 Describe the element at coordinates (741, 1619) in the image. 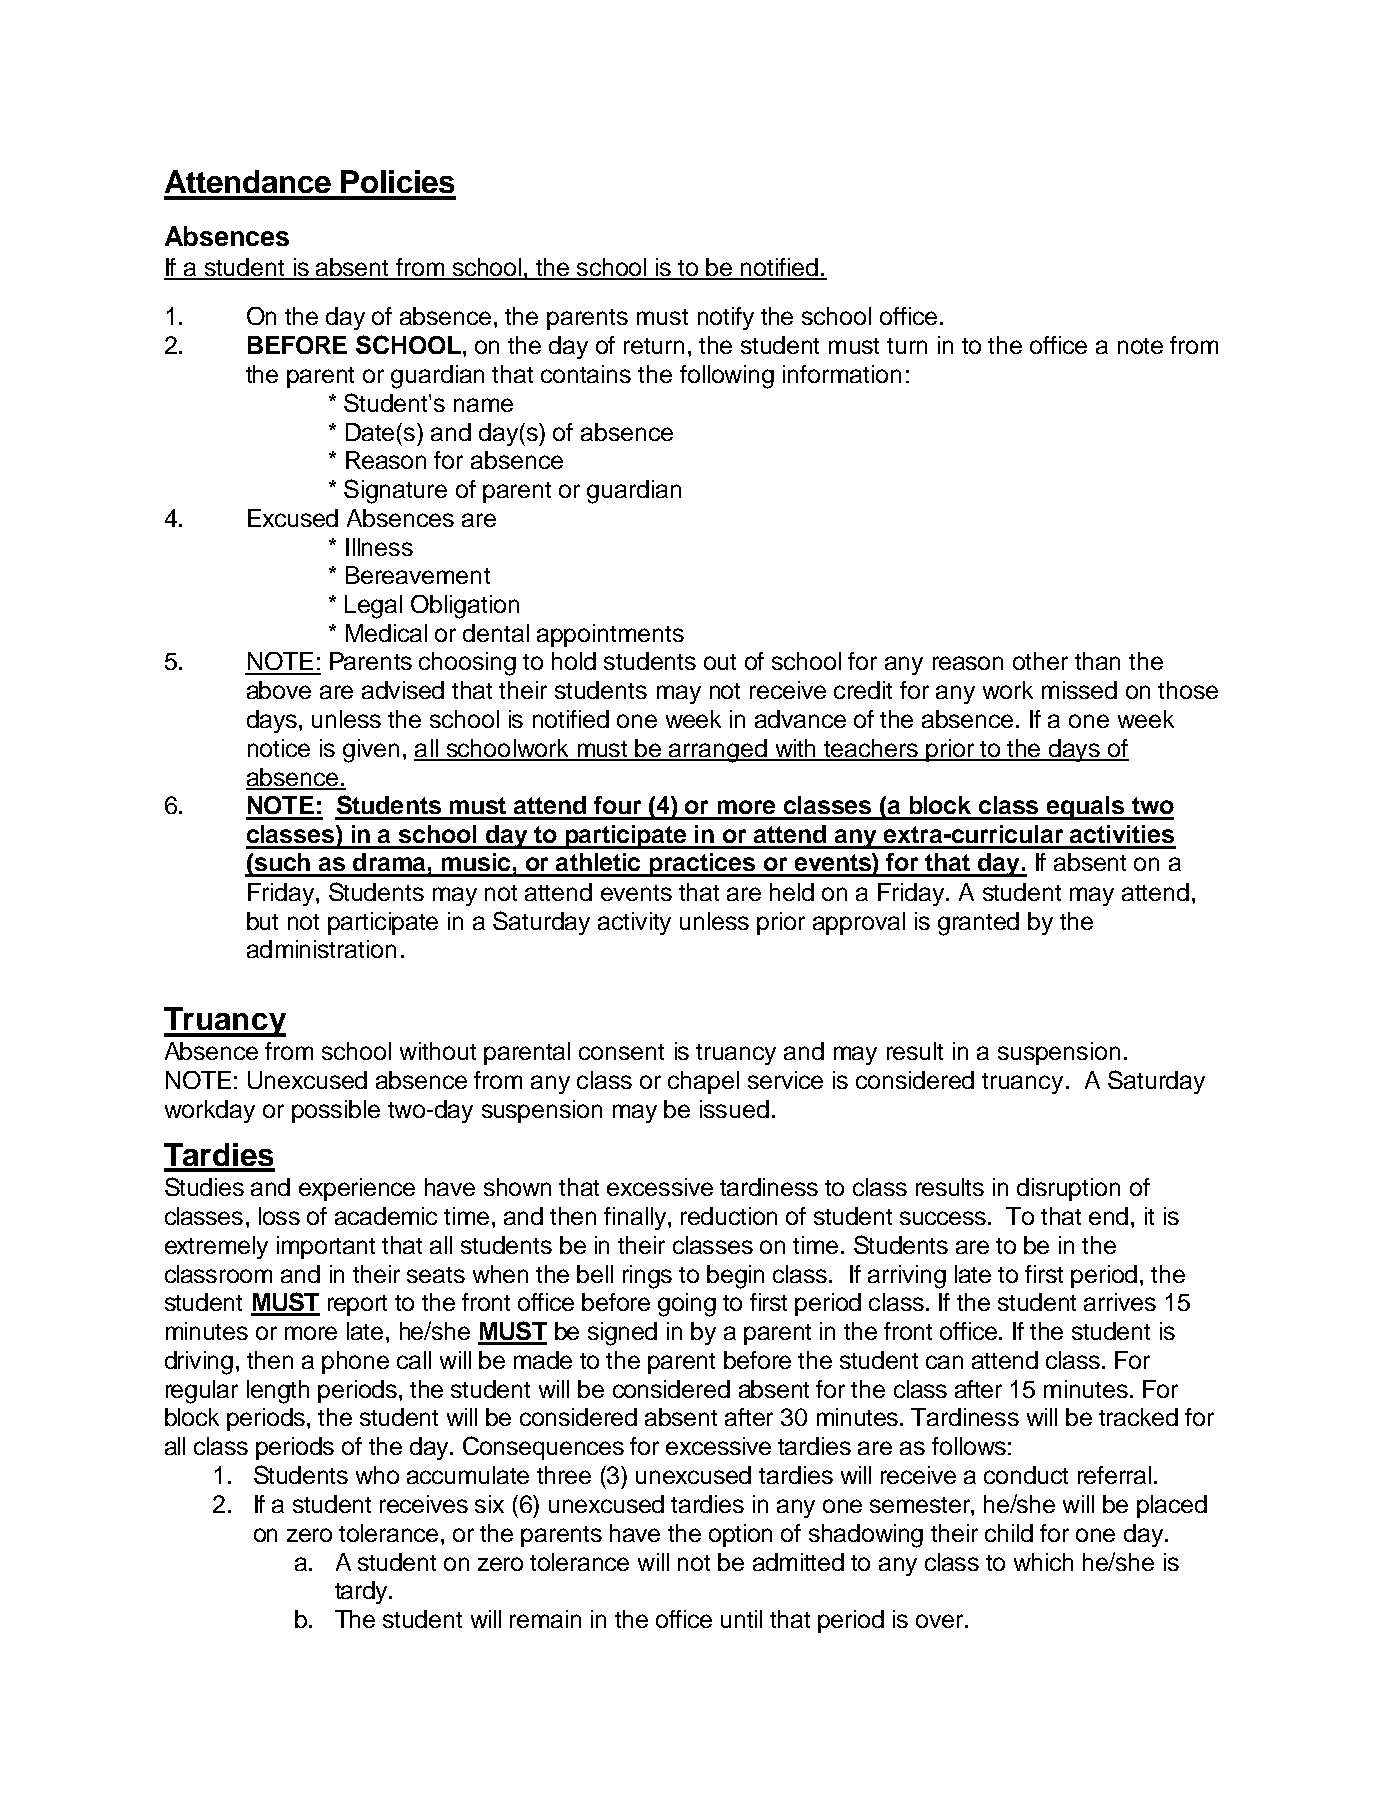

I see `until` at that location.
